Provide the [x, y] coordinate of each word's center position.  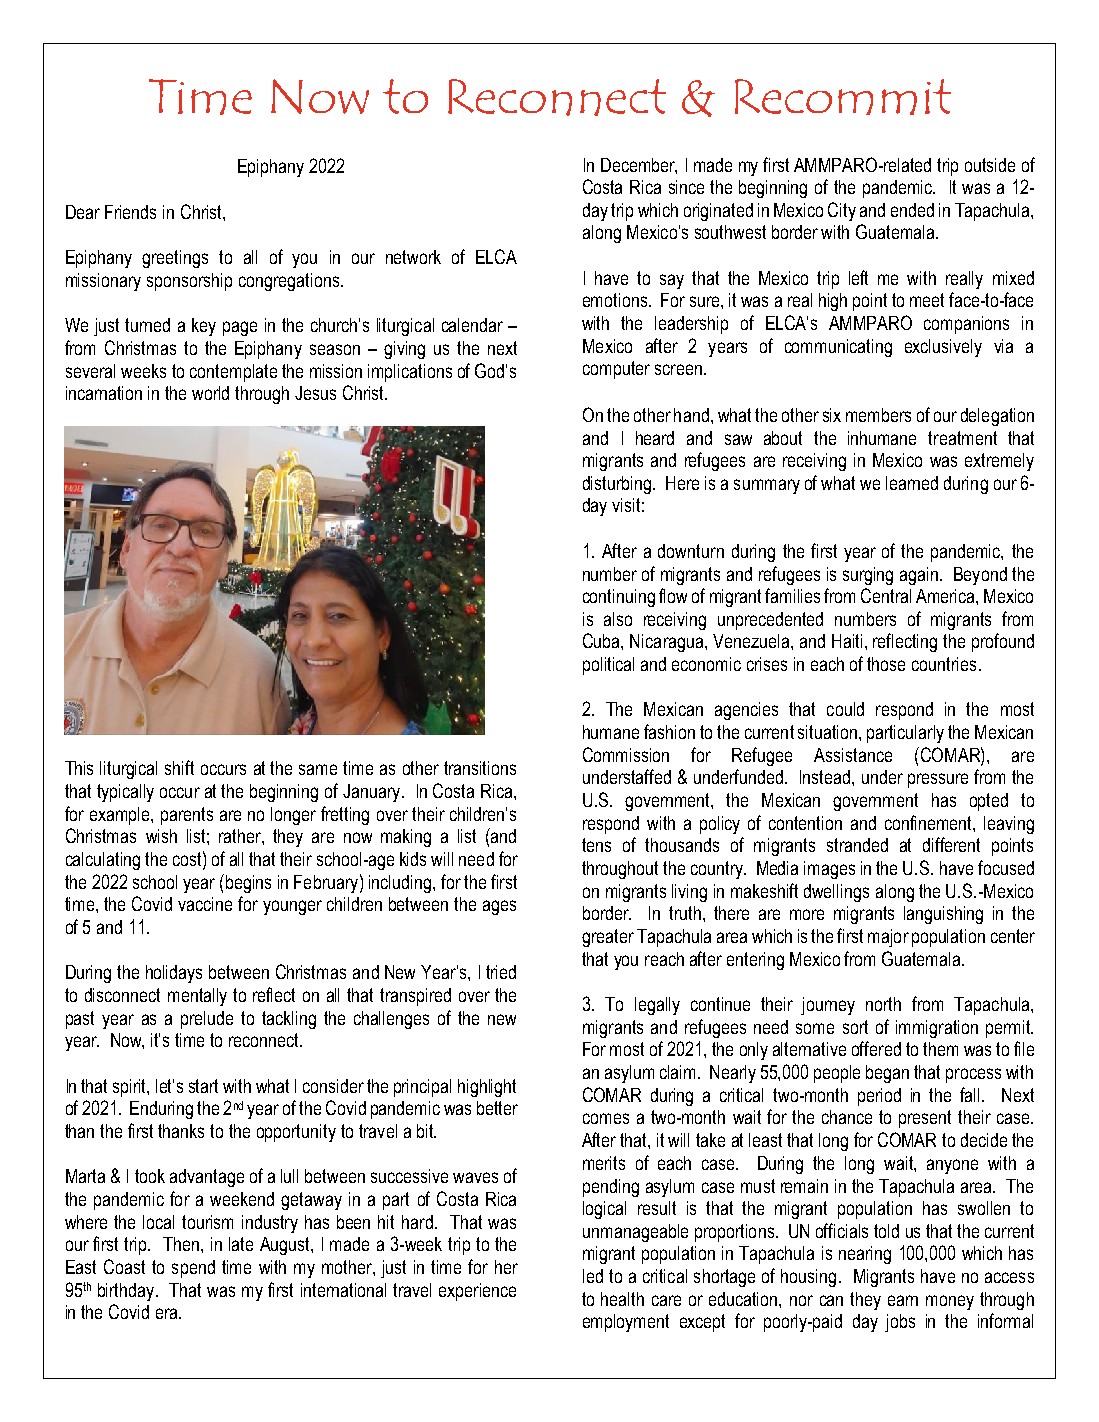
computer [616, 370]
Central [886, 595]
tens [596, 845]
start [203, 1086]
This [79, 768]
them [940, 1049]
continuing [619, 598]
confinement [929, 822]
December [639, 166]
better [497, 1108]
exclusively [943, 348]
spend [193, 1269]
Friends [130, 212]
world [210, 393]
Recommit [843, 97]
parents [187, 816]
